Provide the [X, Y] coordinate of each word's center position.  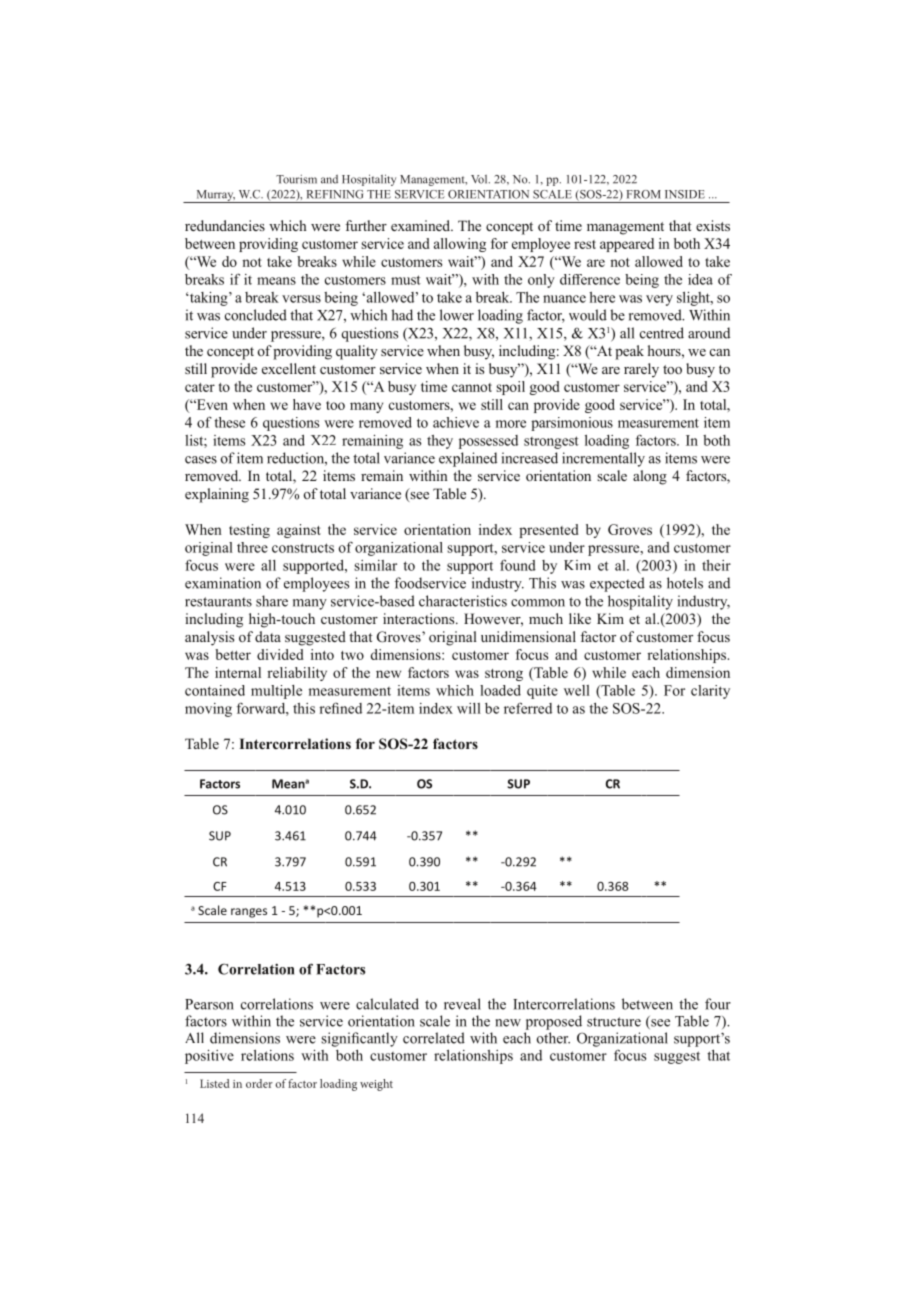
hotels [685, 583]
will [469, 708]
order [259, 1083]
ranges [249, 913]
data [268, 636]
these [229, 422]
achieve [456, 422]
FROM [644, 194]
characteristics [463, 601]
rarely [641, 370]
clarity [710, 692]
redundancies [225, 225]
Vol [480, 179]
